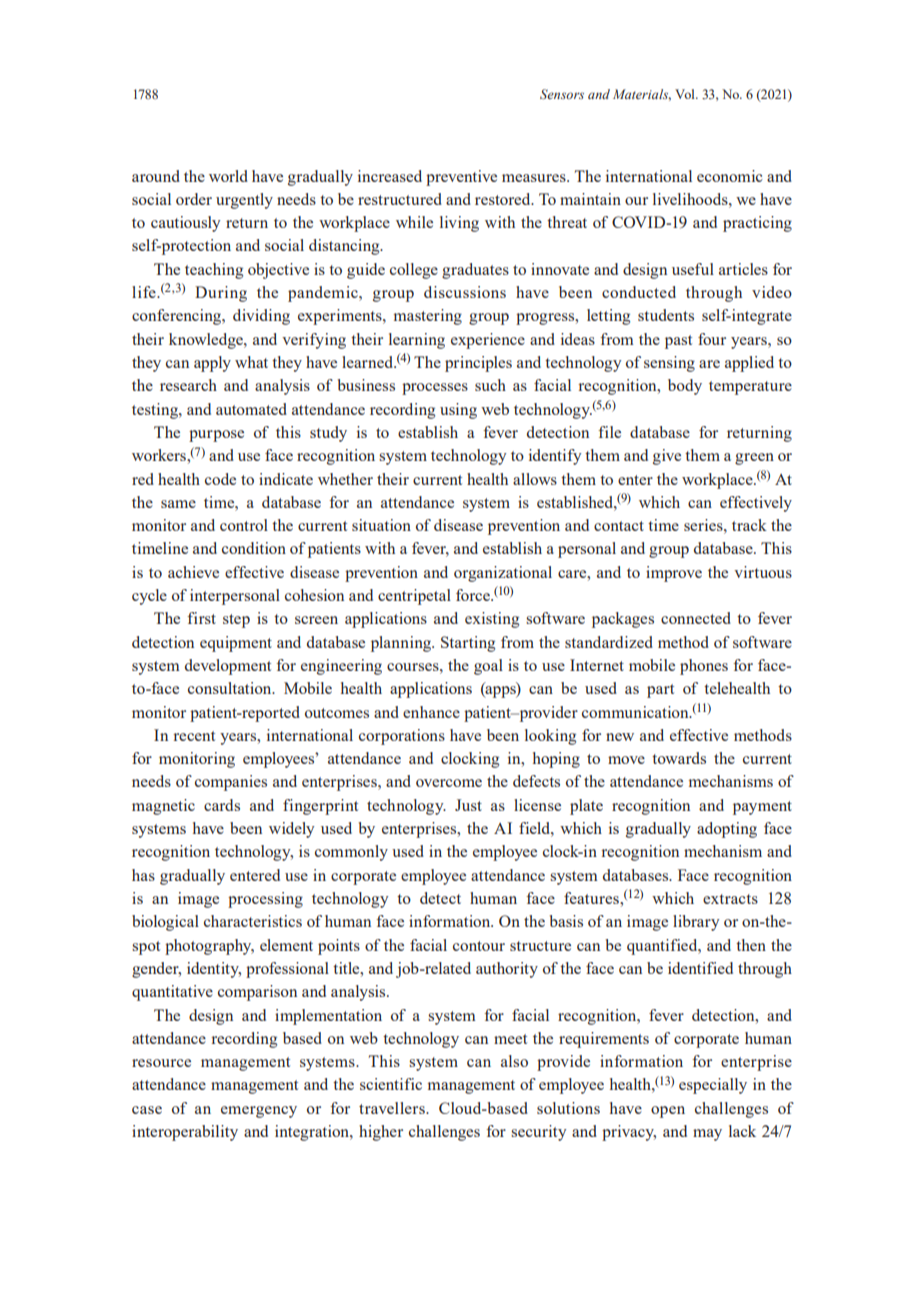 This screenshot has width=924, height=1308. What do you see at coordinates (696, 618) in the screenshot?
I see `connected` at bounding box center [696, 618].
